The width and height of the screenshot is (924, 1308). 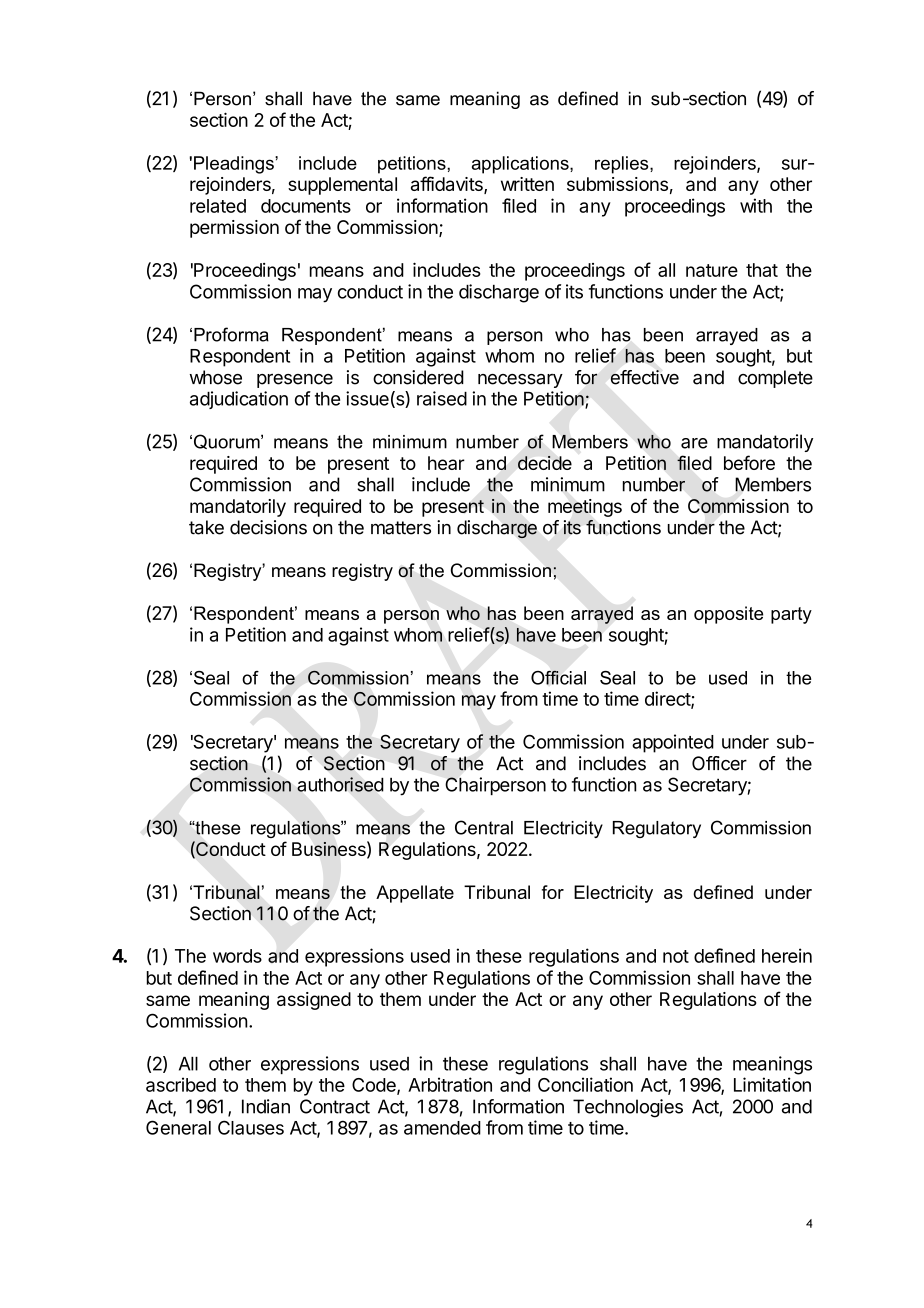 What do you see at coordinates (657, 829) in the screenshot?
I see `Regulatory` at bounding box center [657, 829].
